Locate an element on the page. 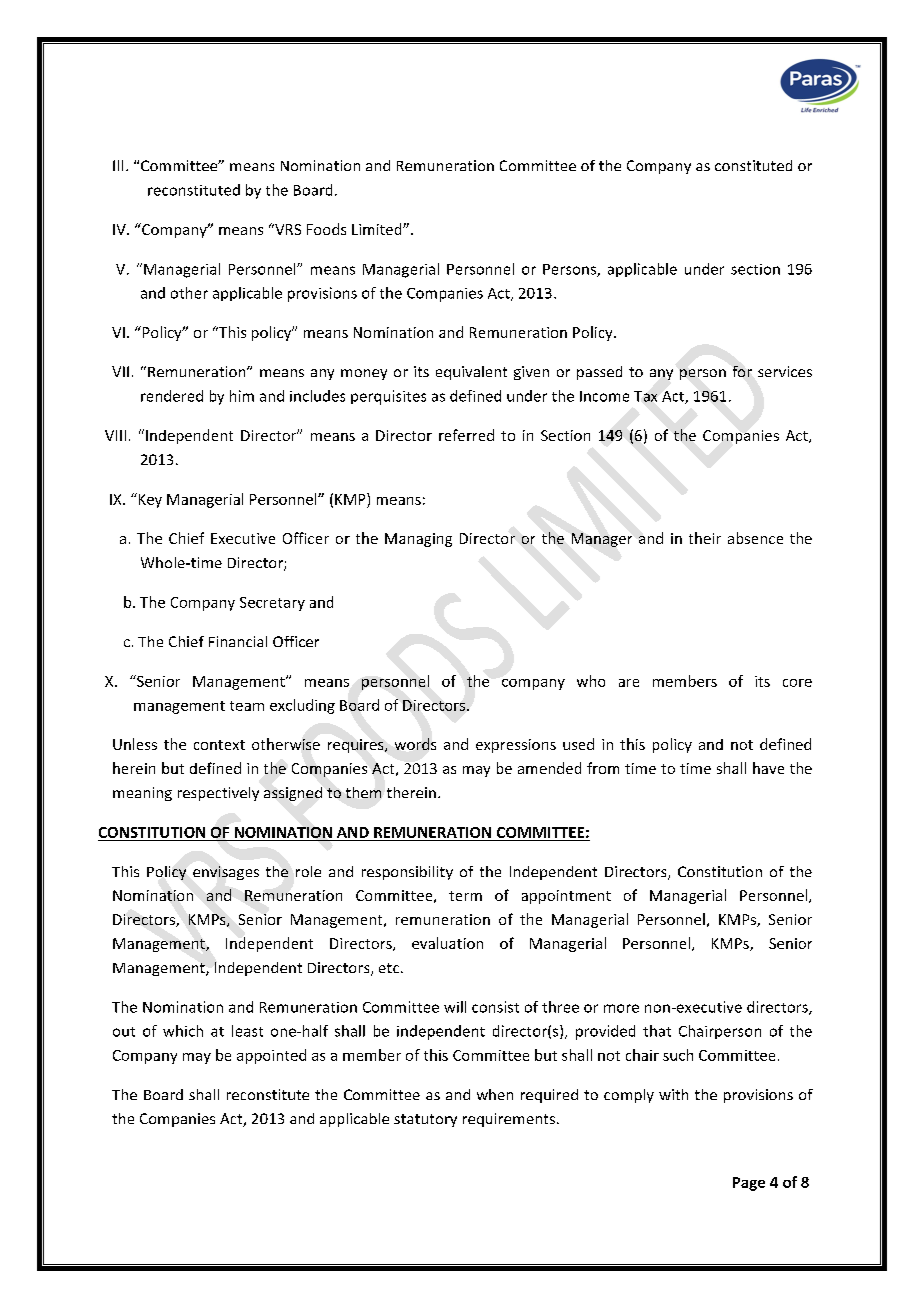  their is located at coordinates (705, 538).
